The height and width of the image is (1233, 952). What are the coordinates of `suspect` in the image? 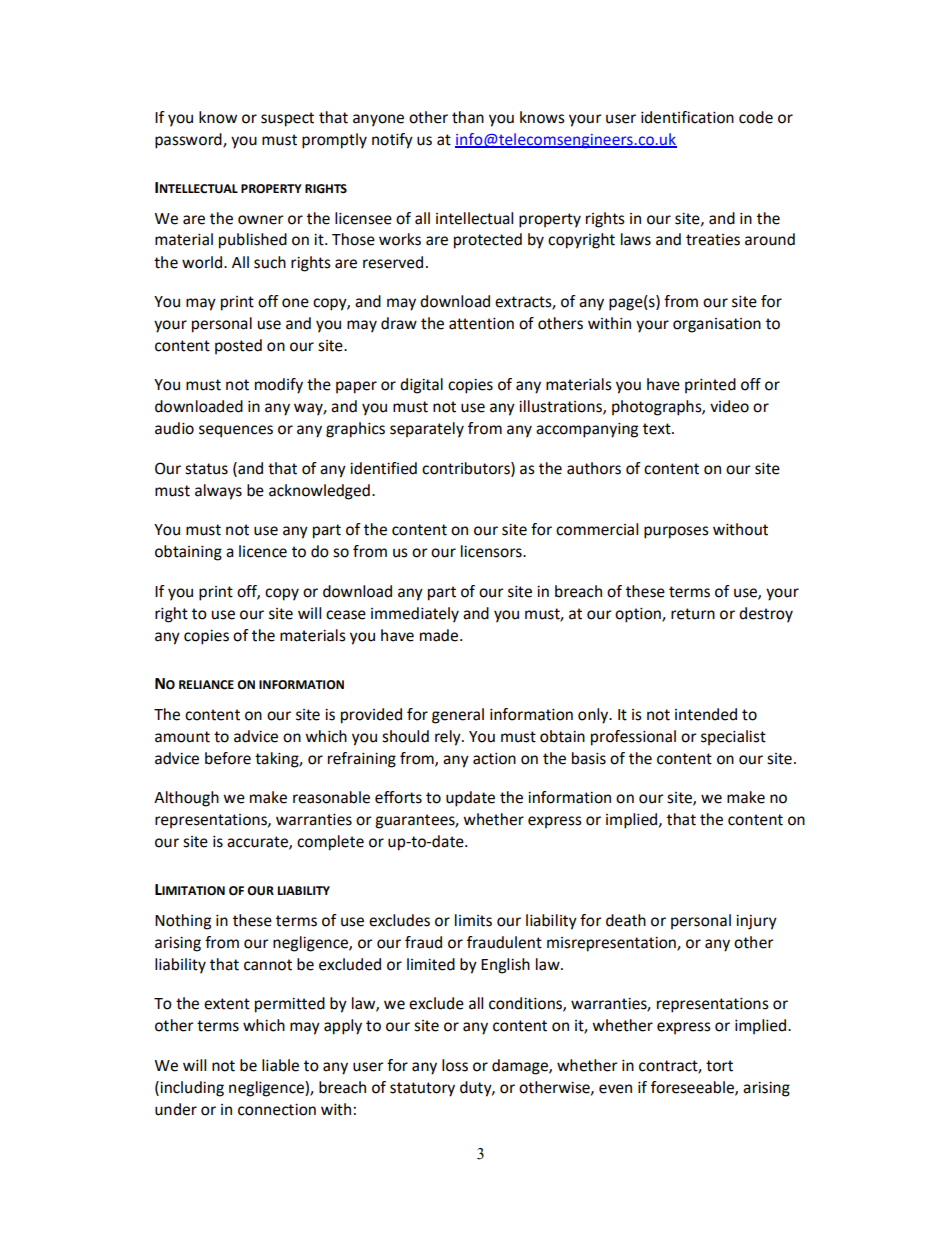 It's located at (287, 119).
